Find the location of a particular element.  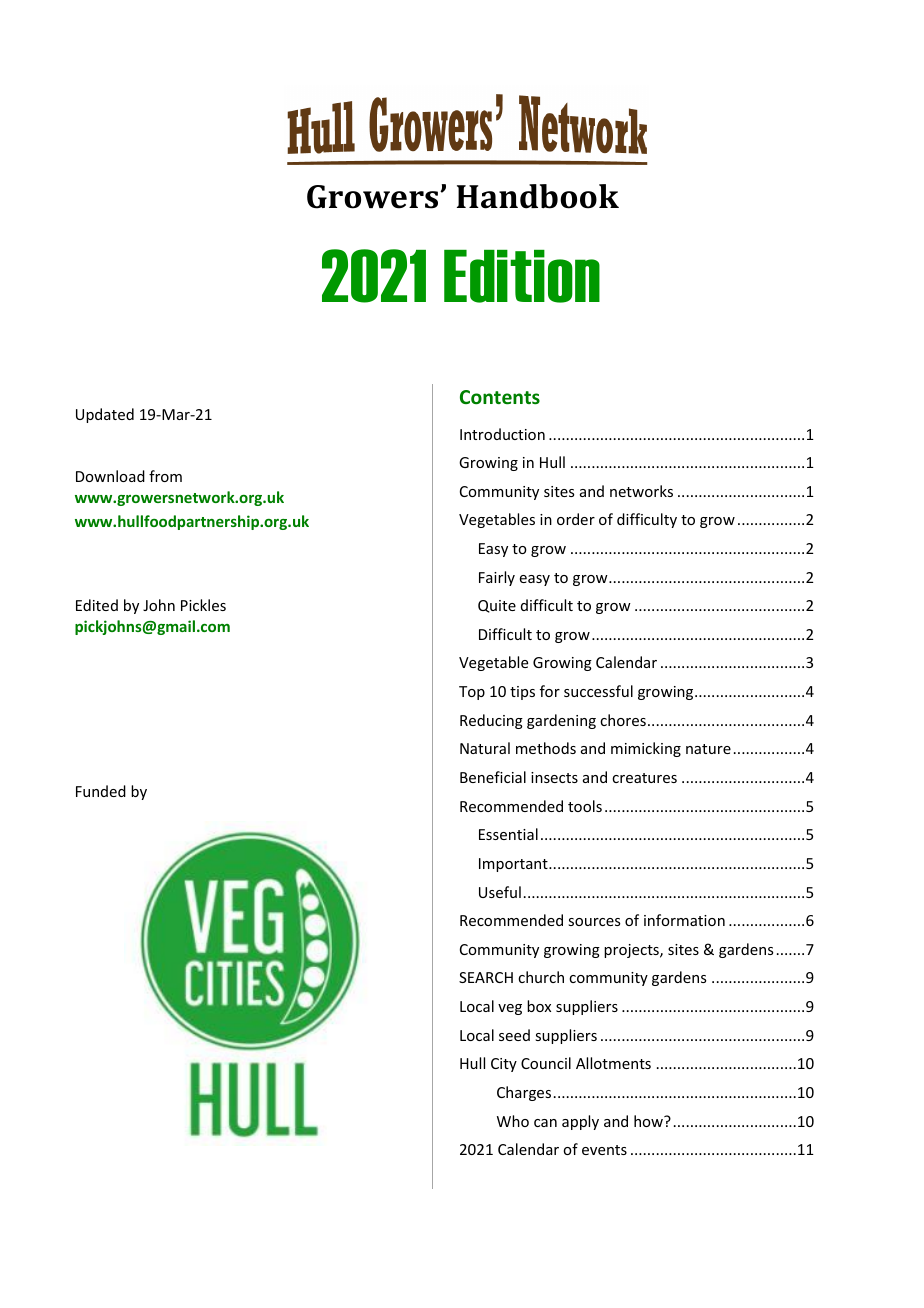

Updated is located at coordinates (105, 415).
